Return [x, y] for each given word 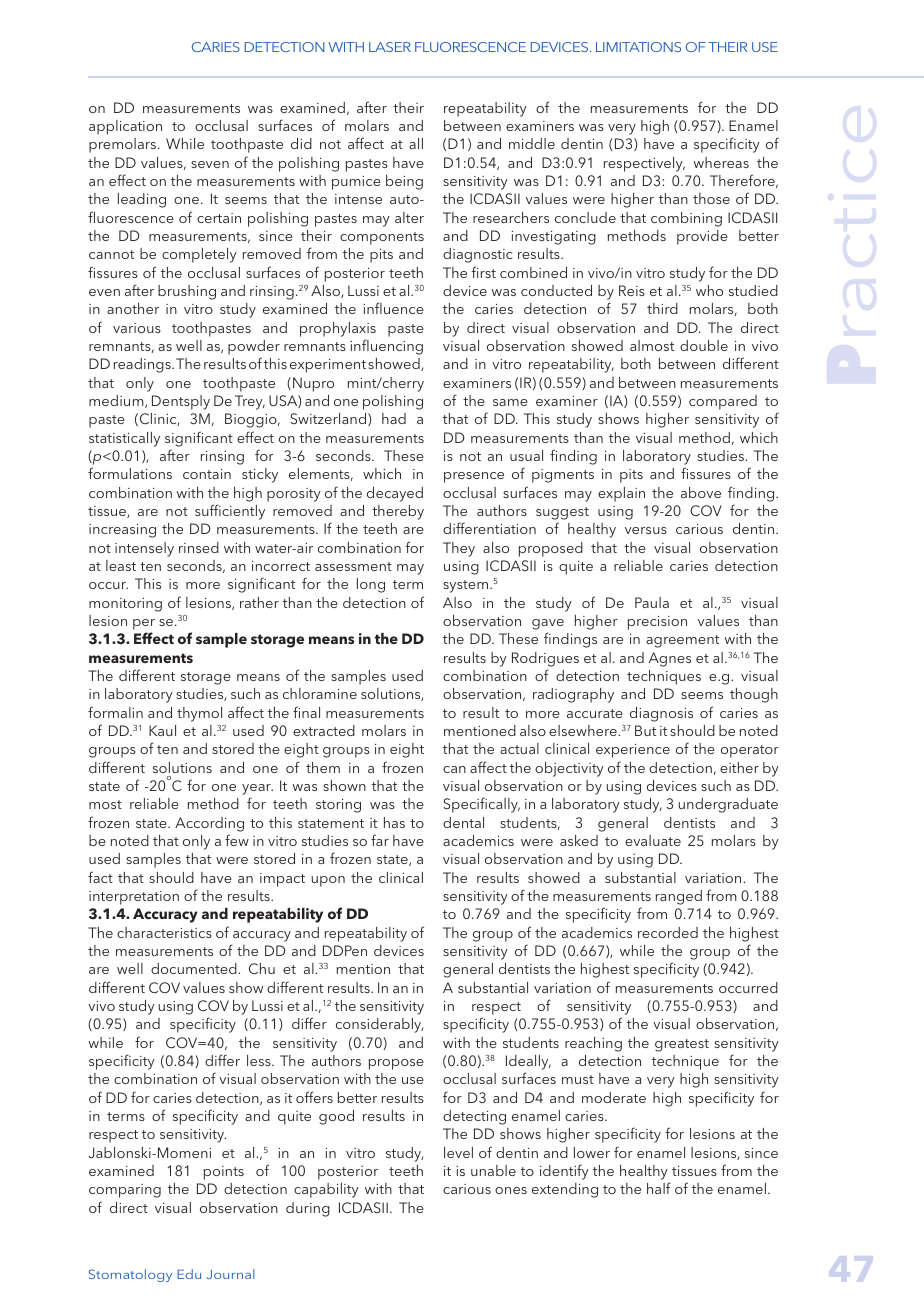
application [125, 127]
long [371, 585]
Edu [189, 1274]
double [704, 345]
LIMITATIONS [638, 47]
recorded [668, 932]
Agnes [670, 659]
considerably [379, 1025]
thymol [199, 714]
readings [143, 365]
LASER [390, 47]
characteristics [164, 932]
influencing [386, 347]
